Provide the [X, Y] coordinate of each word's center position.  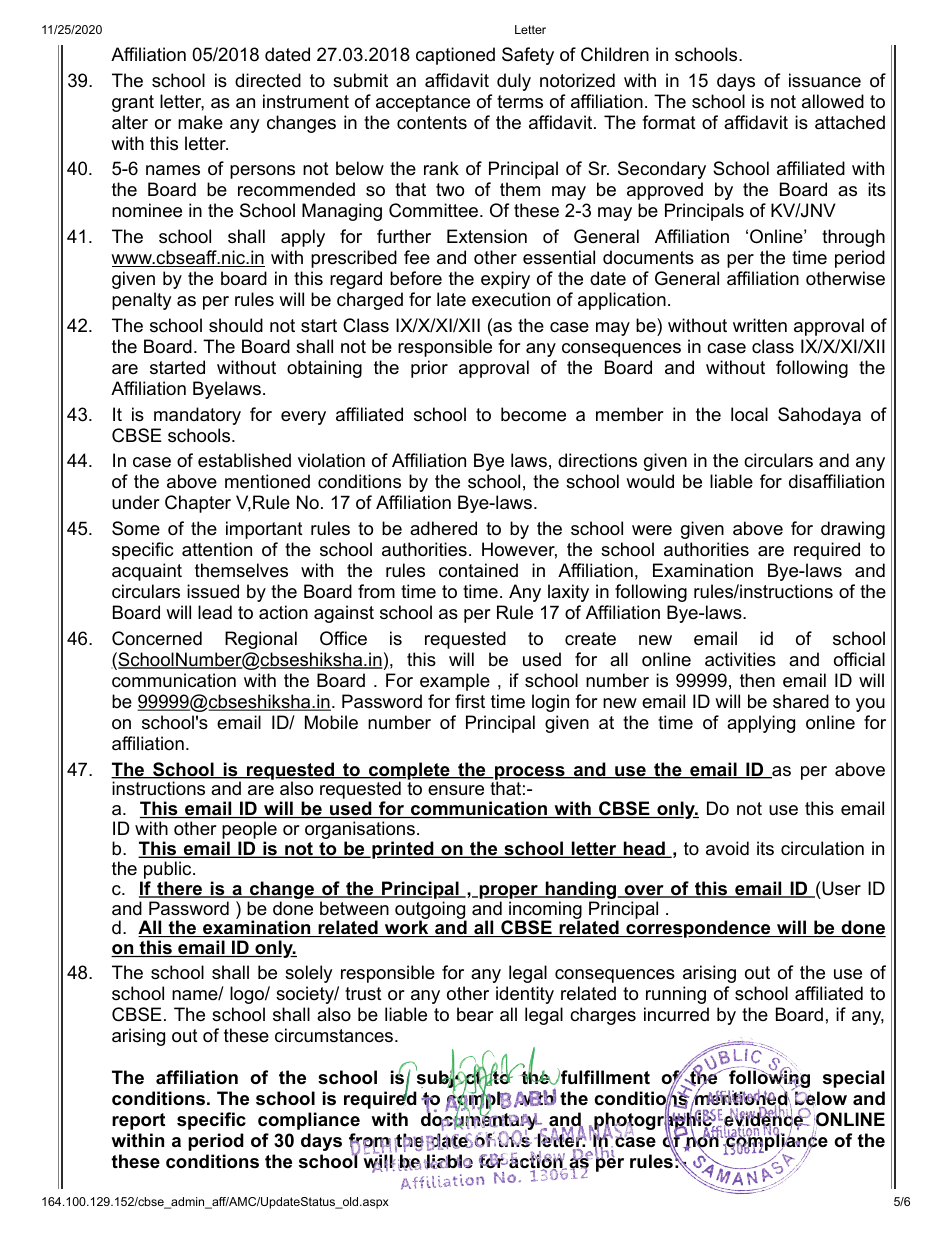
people [249, 831]
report [138, 1121]
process [530, 774]
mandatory [197, 416]
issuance [825, 80]
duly [514, 82]
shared [801, 701]
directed [268, 80]
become [533, 414]
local [749, 414]
